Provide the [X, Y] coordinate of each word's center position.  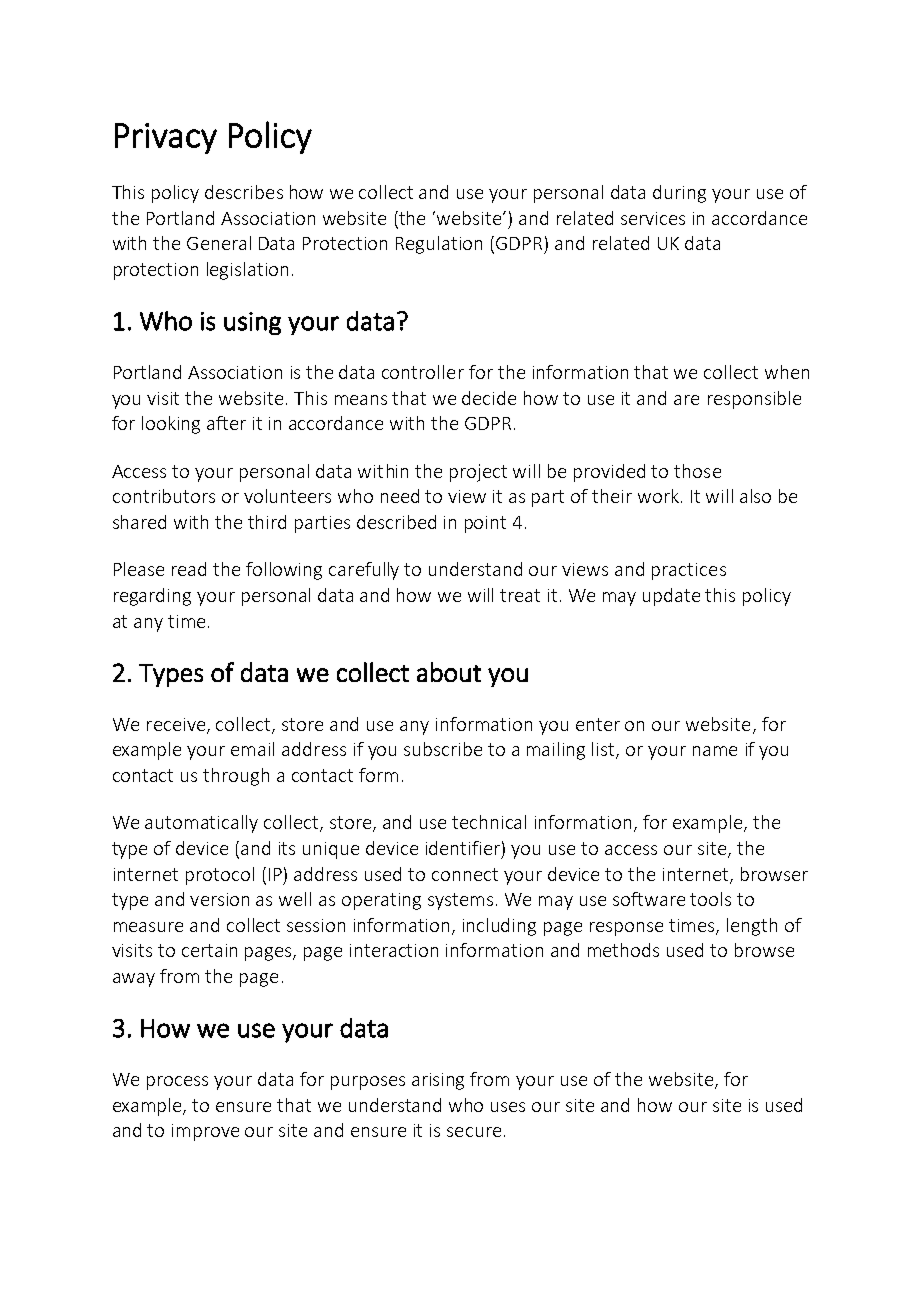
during [679, 194]
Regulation [439, 245]
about [449, 672]
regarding [152, 597]
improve [205, 1132]
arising [438, 1081]
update [671, 597]
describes [244, 192]
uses [508, 1107]
